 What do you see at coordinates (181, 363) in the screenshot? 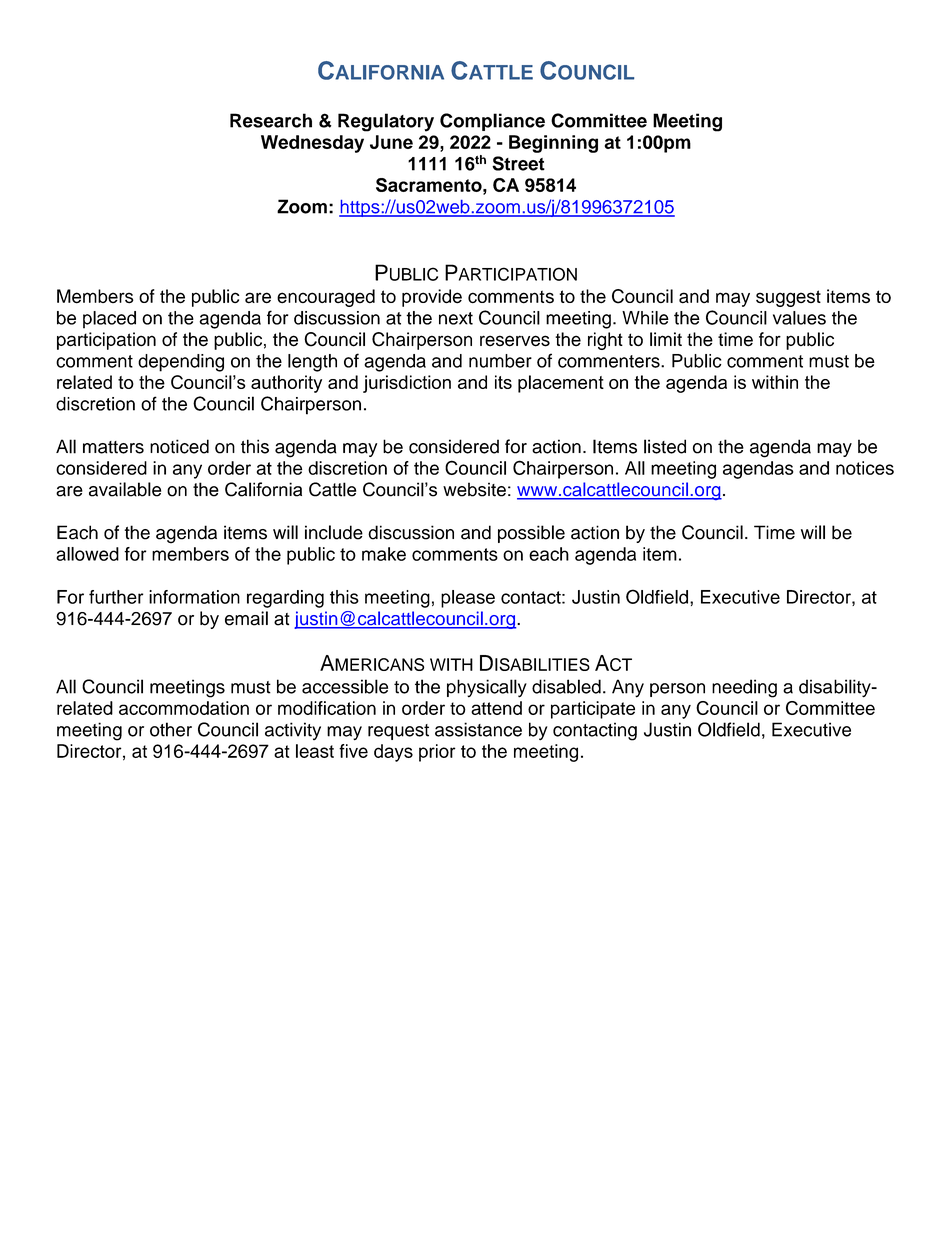
I see `depending` at bounding box center [181, 363].
